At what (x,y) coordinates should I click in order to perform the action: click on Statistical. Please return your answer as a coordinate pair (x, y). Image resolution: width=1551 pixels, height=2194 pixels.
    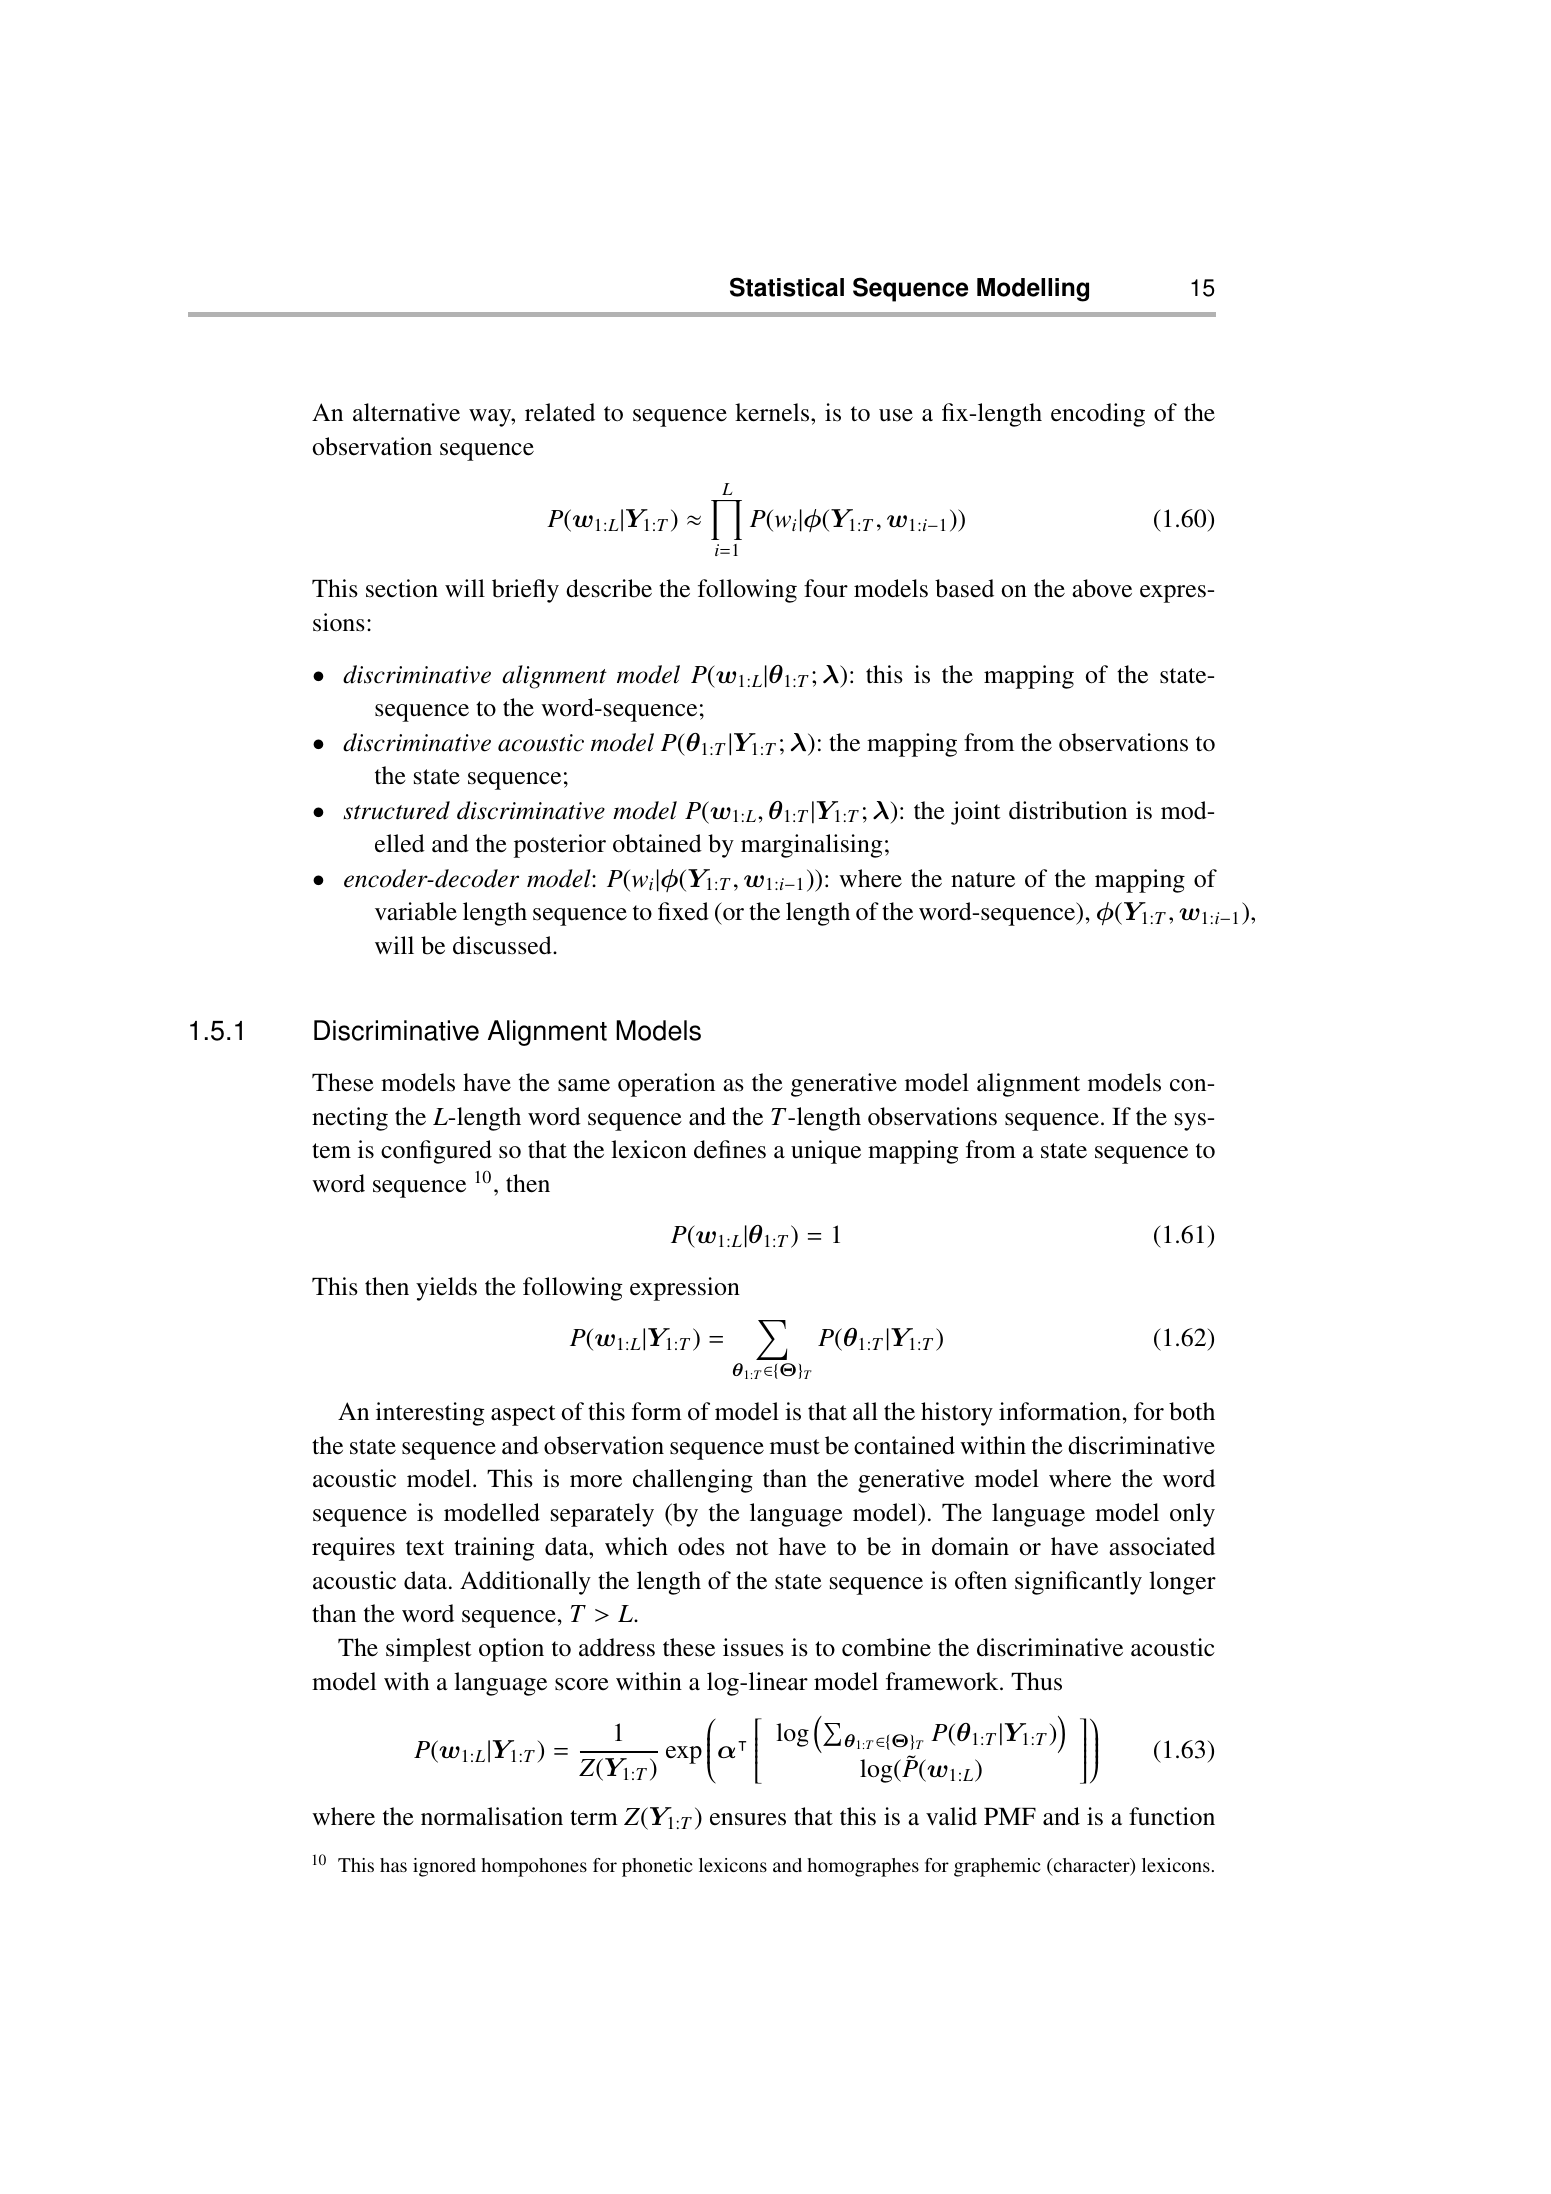
    Looking at the image, I should click on (787, 287).
